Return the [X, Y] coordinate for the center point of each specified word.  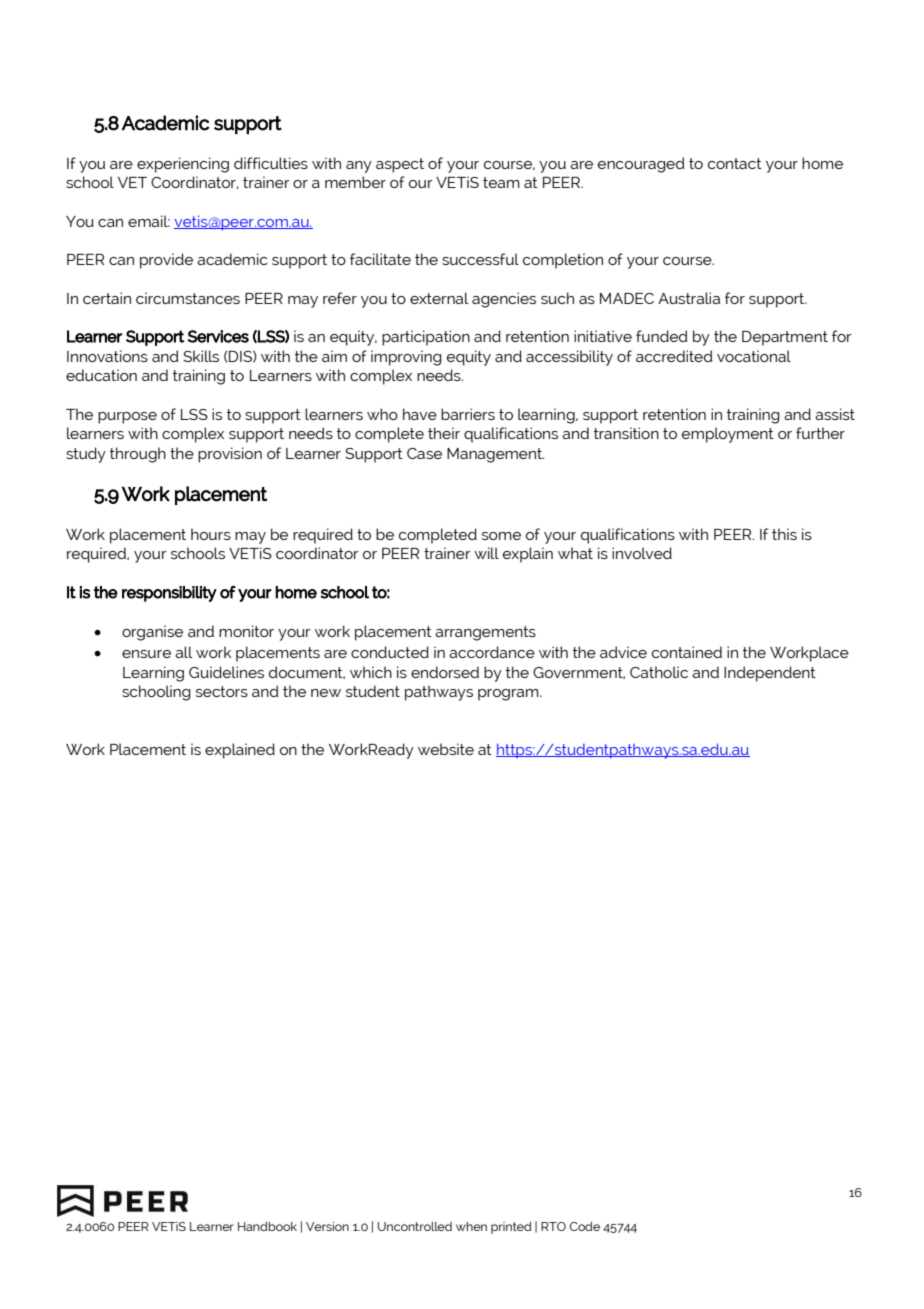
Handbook [267, 1226]
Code [584, 1226]
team [501, 182]
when [471, 1226]
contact [735, 163]
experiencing [183, 165]
